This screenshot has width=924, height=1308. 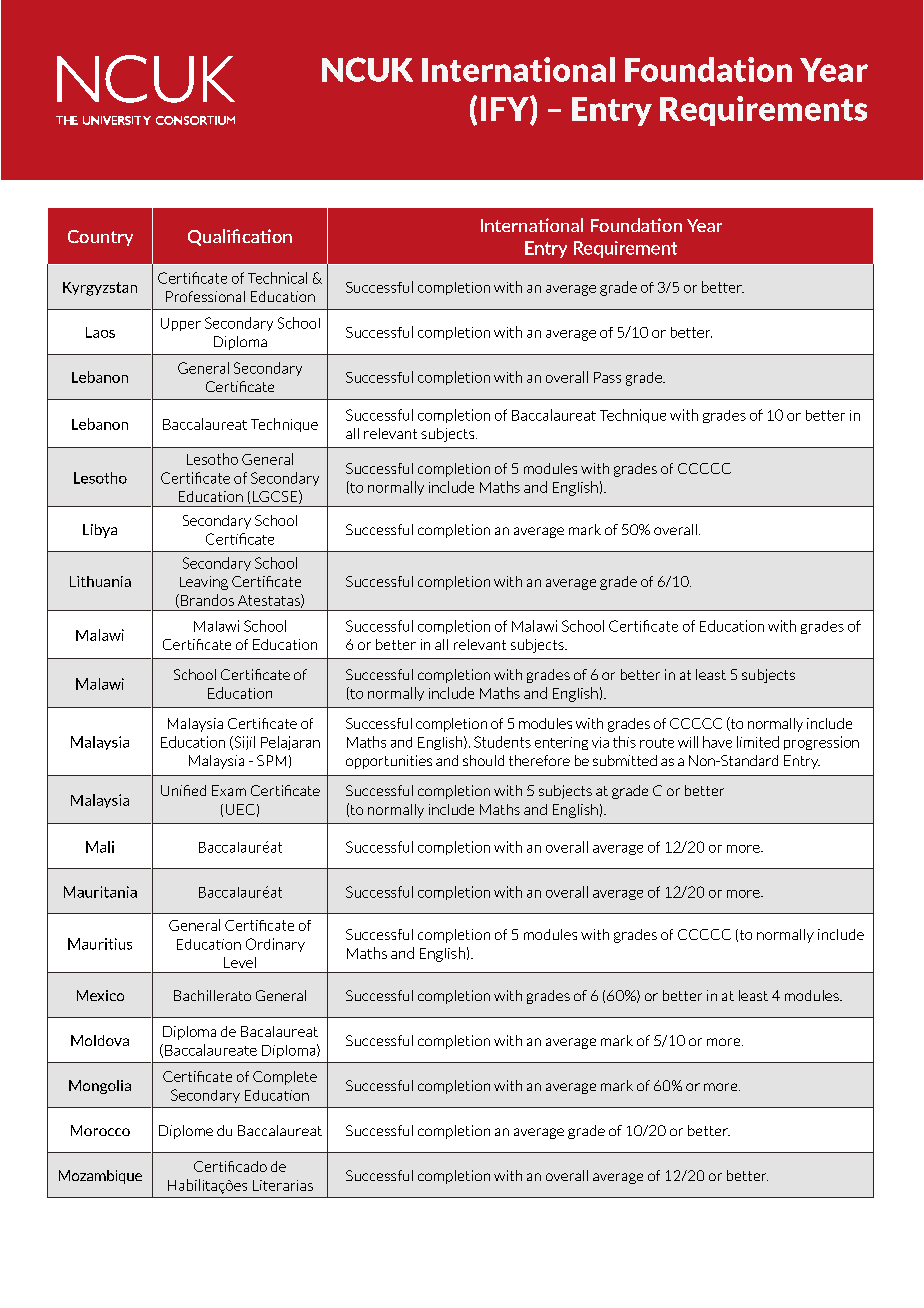 I want to click on have, so click(x=717, y=742).
